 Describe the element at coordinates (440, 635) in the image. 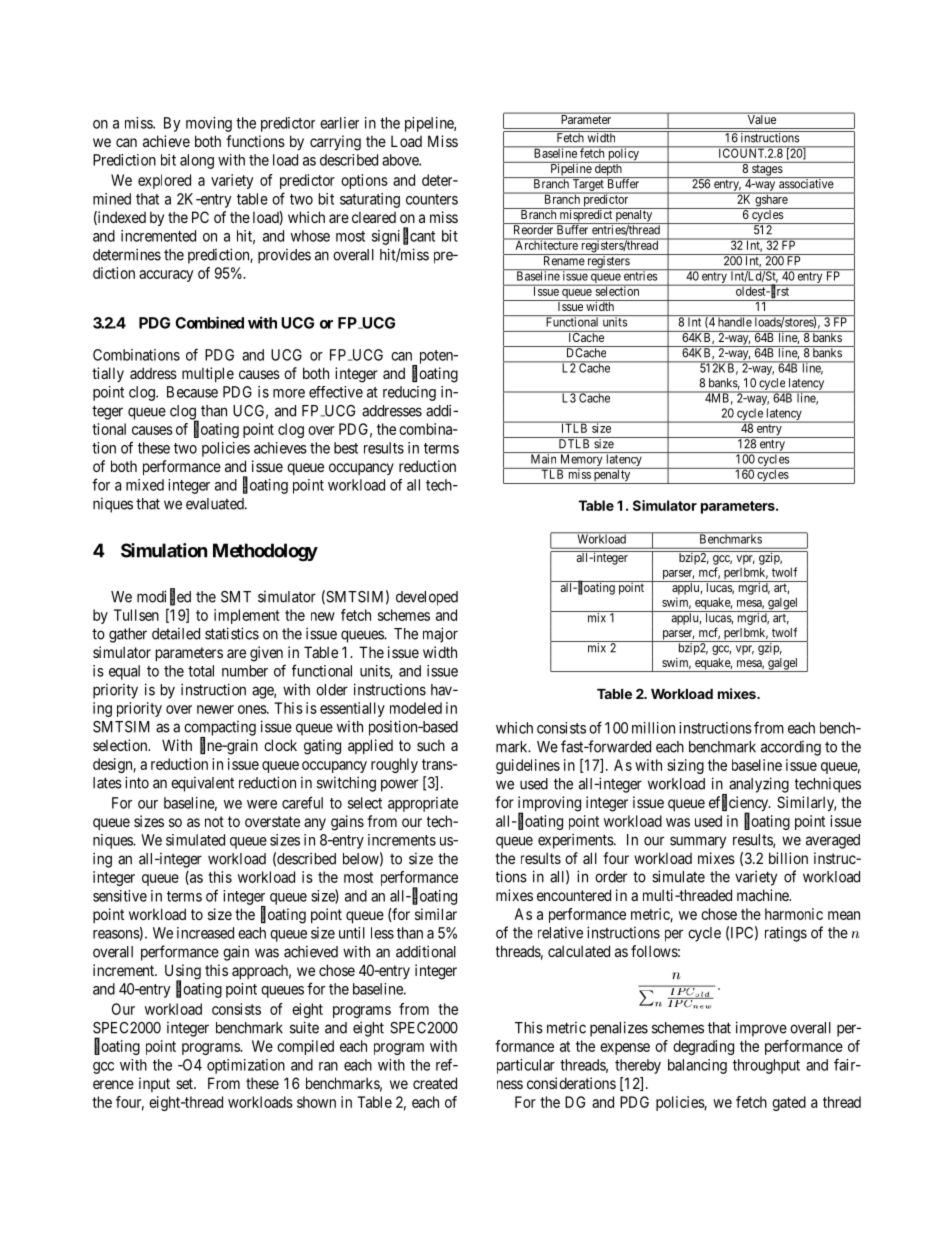

I see `major` at that location.
